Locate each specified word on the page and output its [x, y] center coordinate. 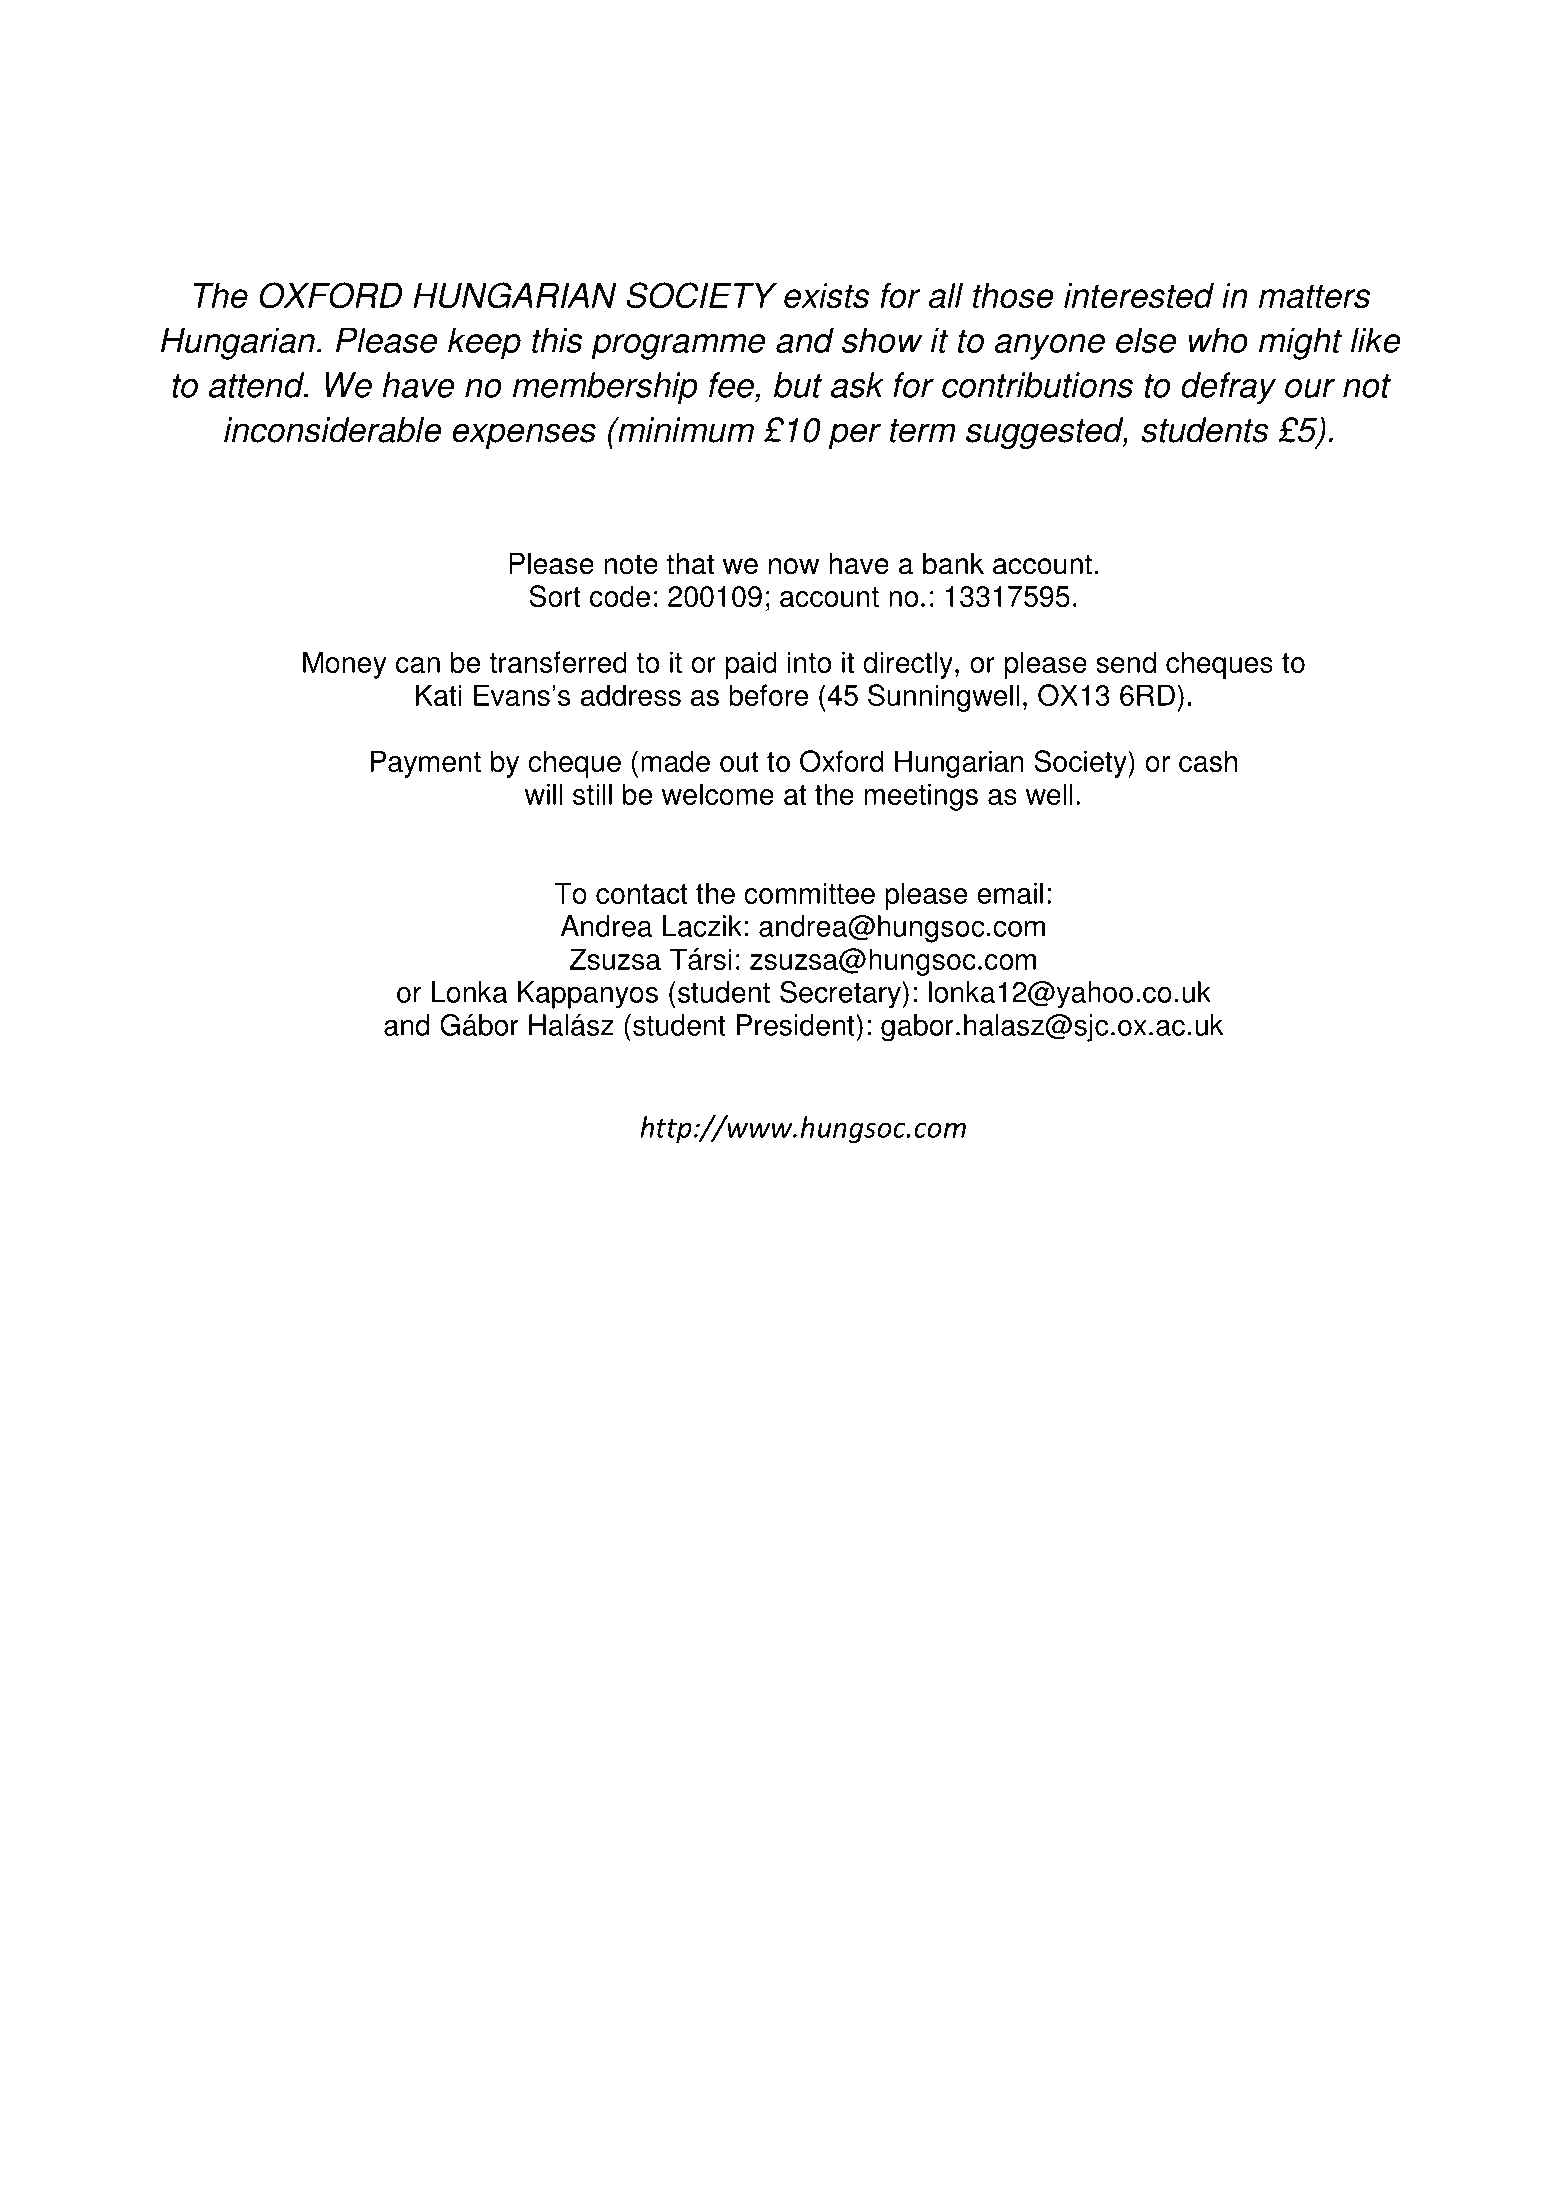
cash [1208, 761]
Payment [426, 764]
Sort [555, 596]
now [794, 566]
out [739, 762]
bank [953, 563]
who [1218, 340]
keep [484, 343]
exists [826, 296]
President [797, 1025]
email [1010, 893]
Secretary [841, 995]
